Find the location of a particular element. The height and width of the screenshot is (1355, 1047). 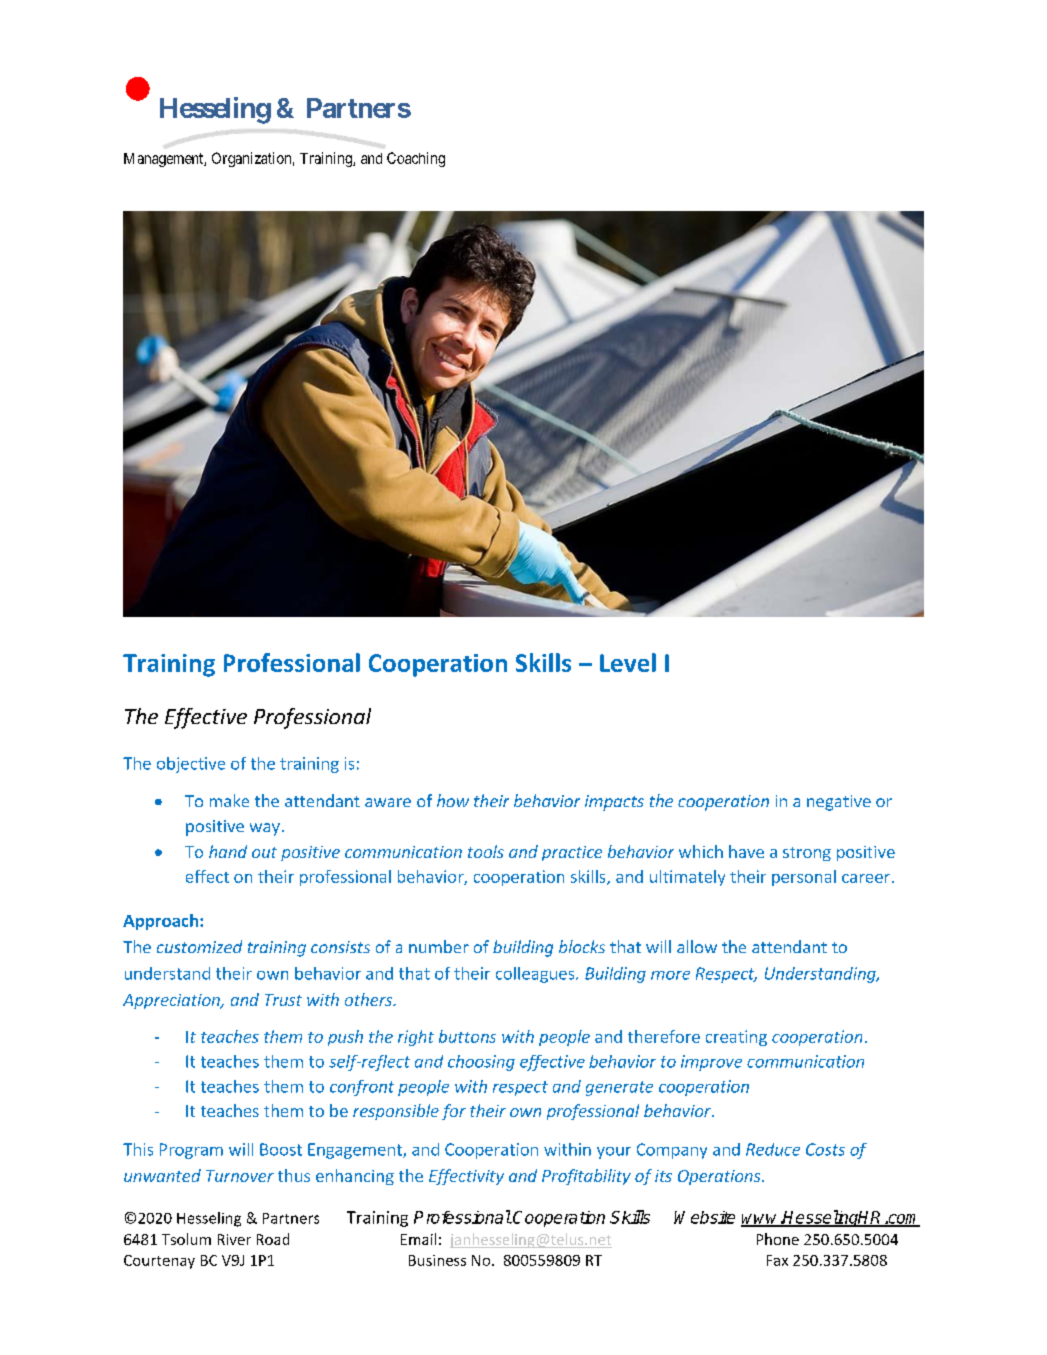

Level is located at coordinates (628, 662).
